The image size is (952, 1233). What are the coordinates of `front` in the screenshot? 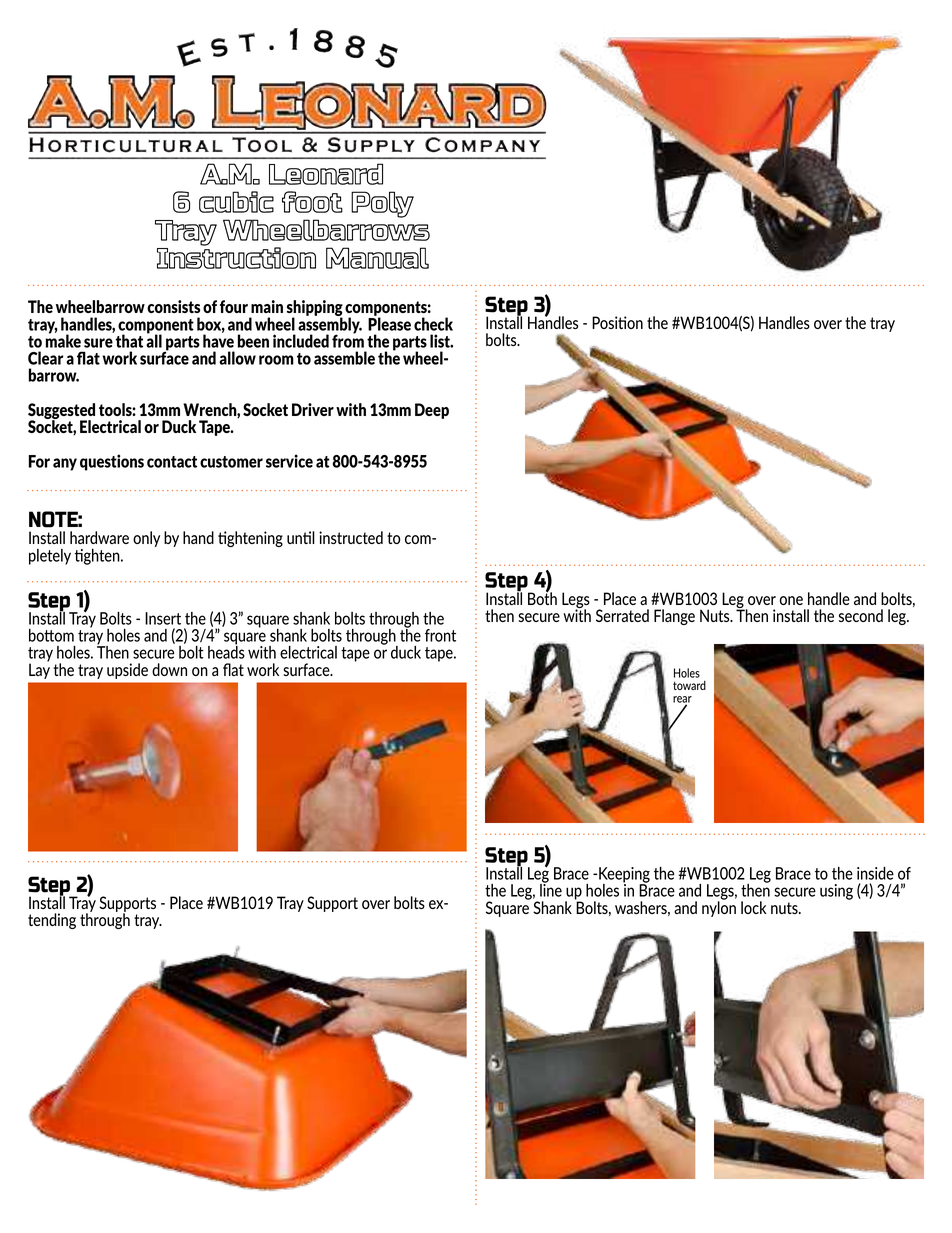 It's located at (440, 635).
